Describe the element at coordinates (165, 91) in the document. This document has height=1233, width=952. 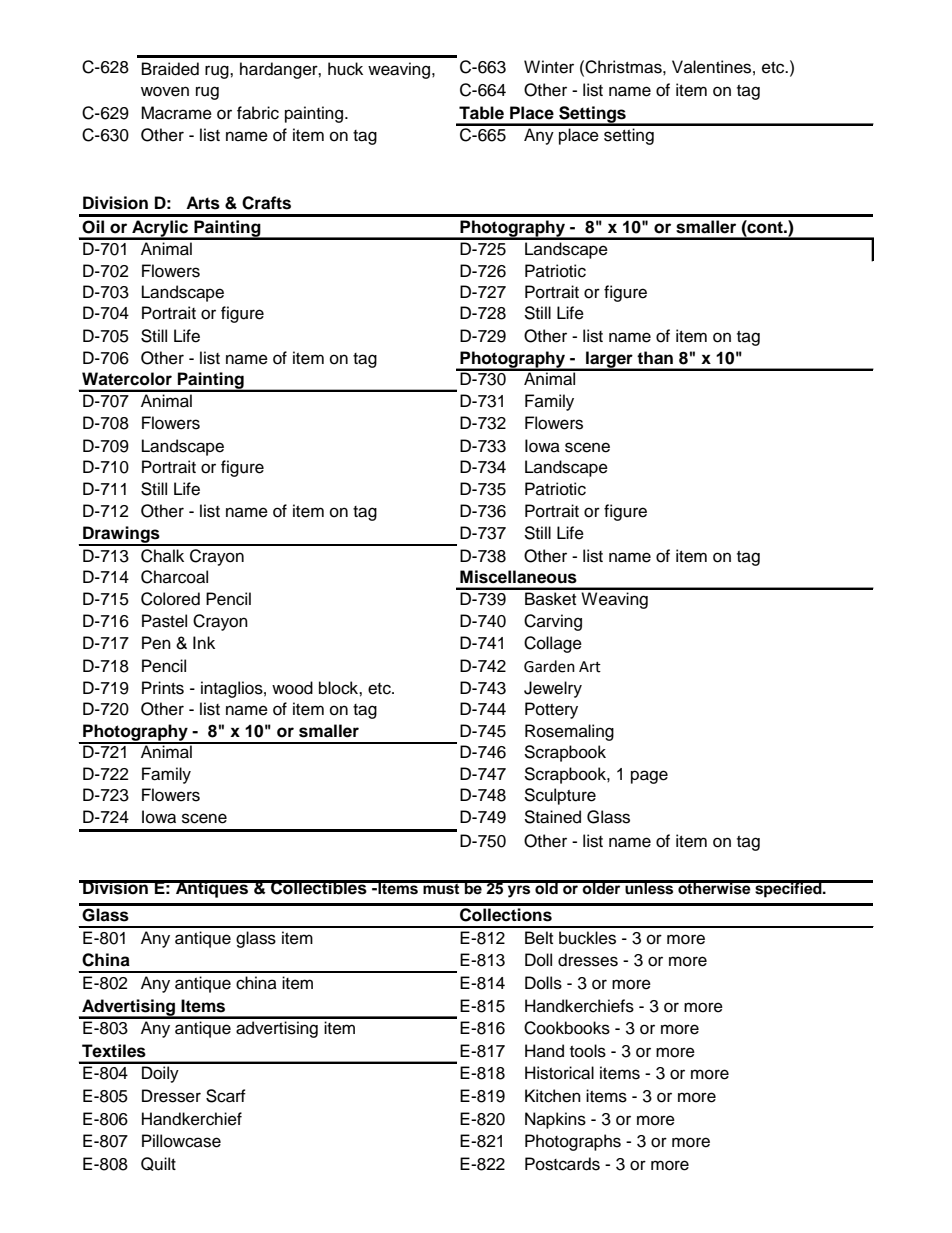
I see `woven` at that location.
